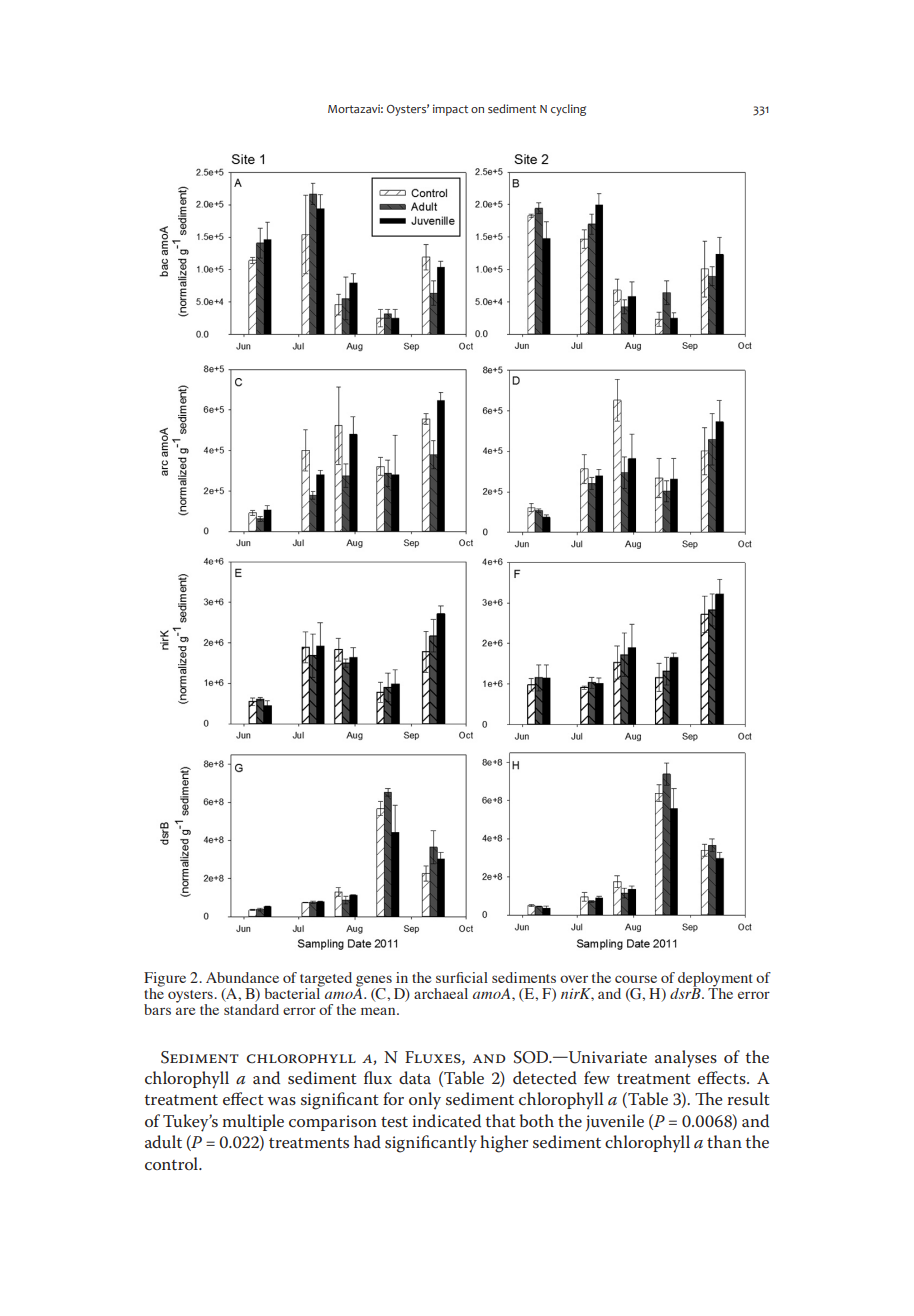 The width and height of the screenshot is (914, 1316). Describe the element at coordinates (568, 110) in the screenshot. I see `cycling` at that location.
